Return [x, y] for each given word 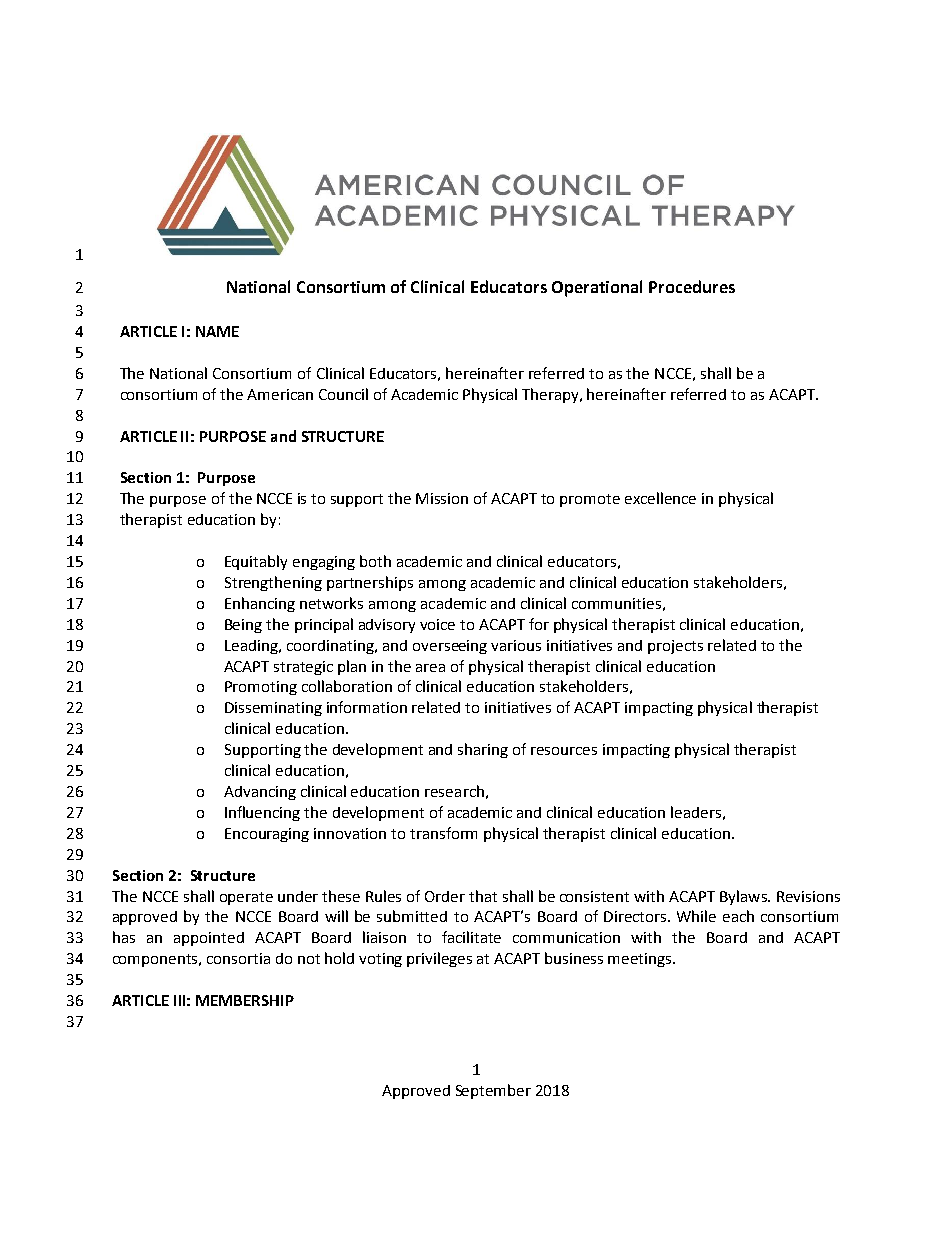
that [483, 896]
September [493, 1091]
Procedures [692, 286]
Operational [597, 288]
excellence [660, 498]
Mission [442, 498]
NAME [217, 331]
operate [246, 898]
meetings [641, 960]
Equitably [256, 562]
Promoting [261, 688]
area [430, 668]
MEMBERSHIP [245, 1000]
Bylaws [744, 897]
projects [675, 647]
